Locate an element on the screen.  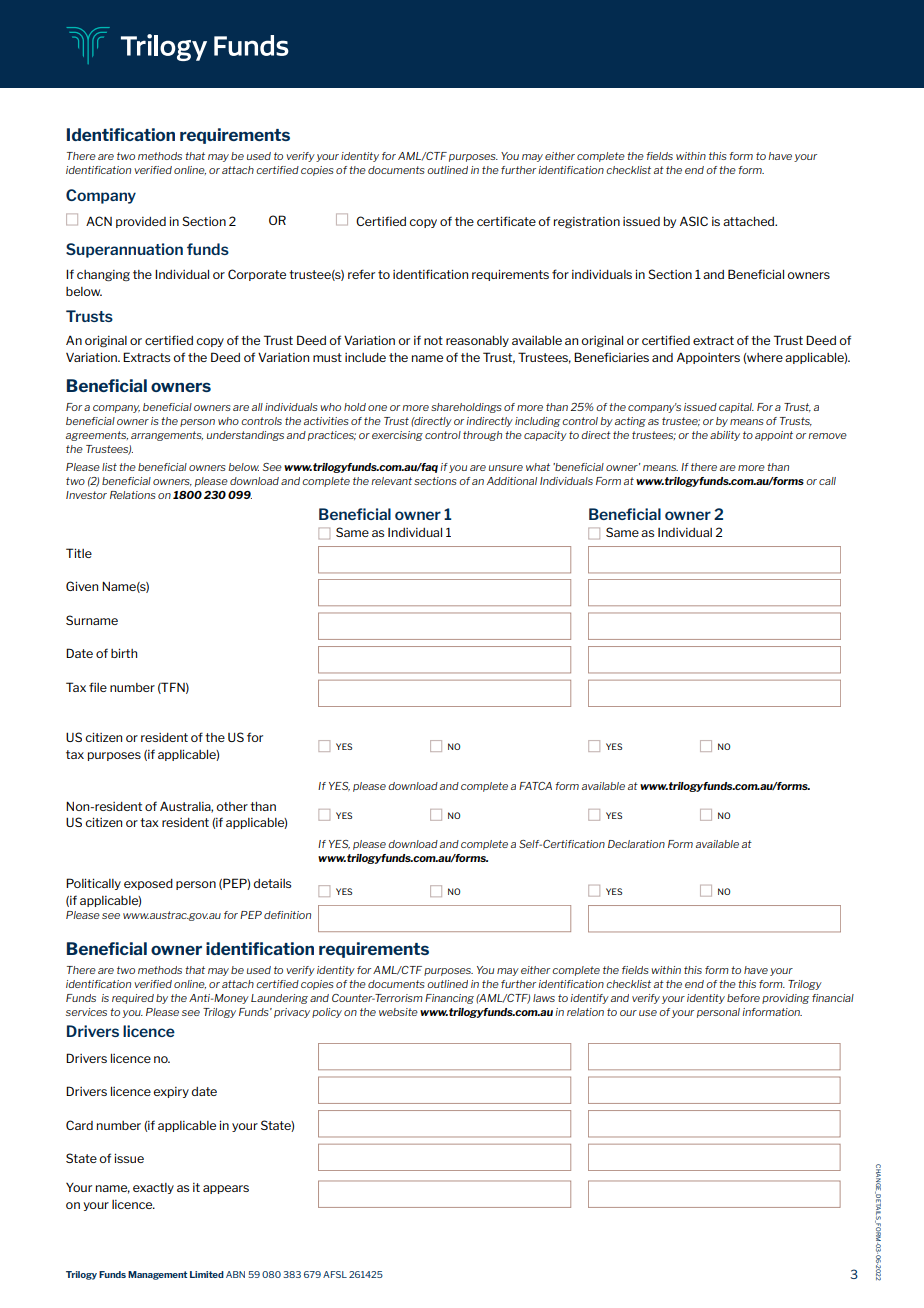
other is located at coordinates (232, 806).
